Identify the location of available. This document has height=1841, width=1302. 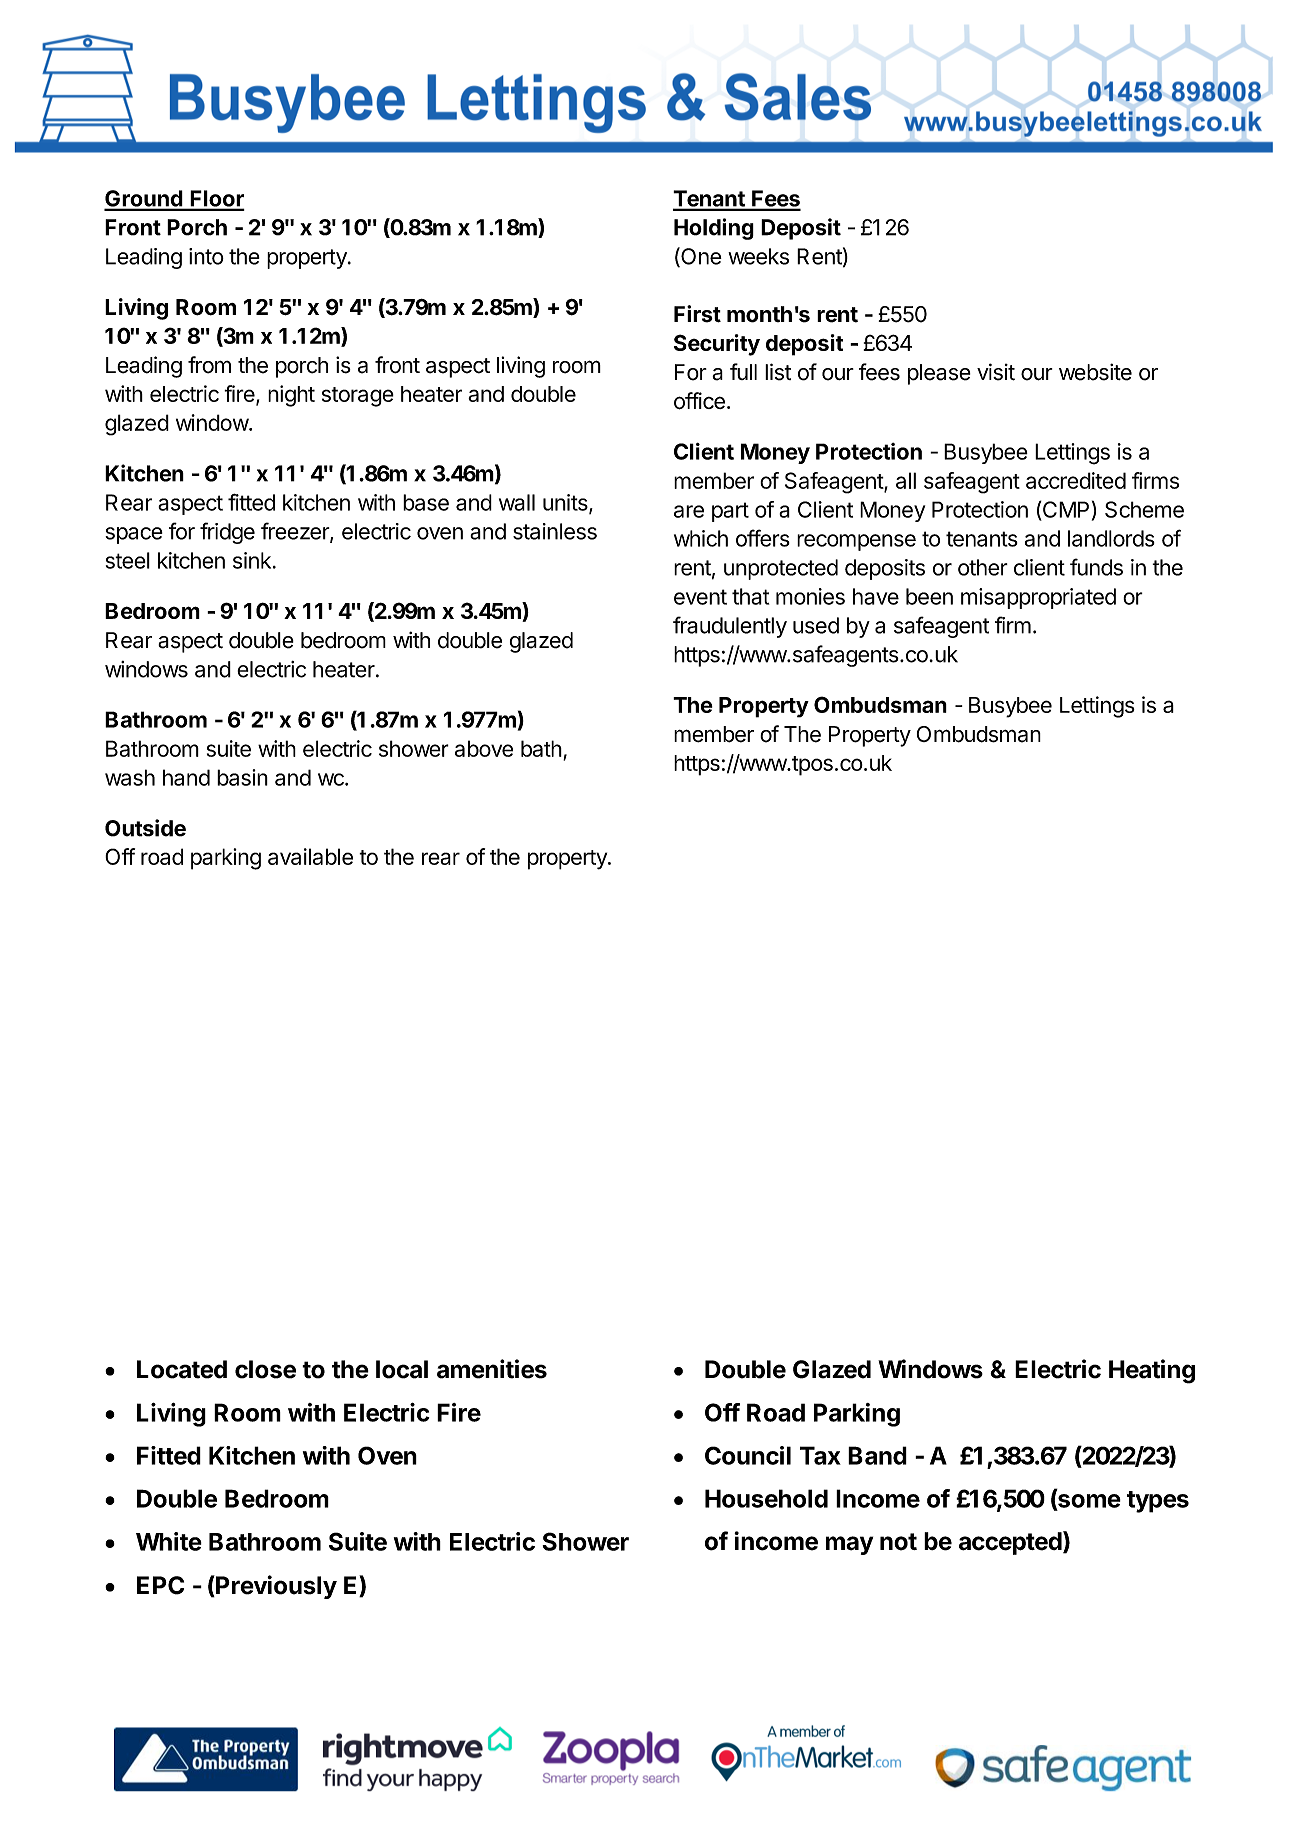
(310, 856).
